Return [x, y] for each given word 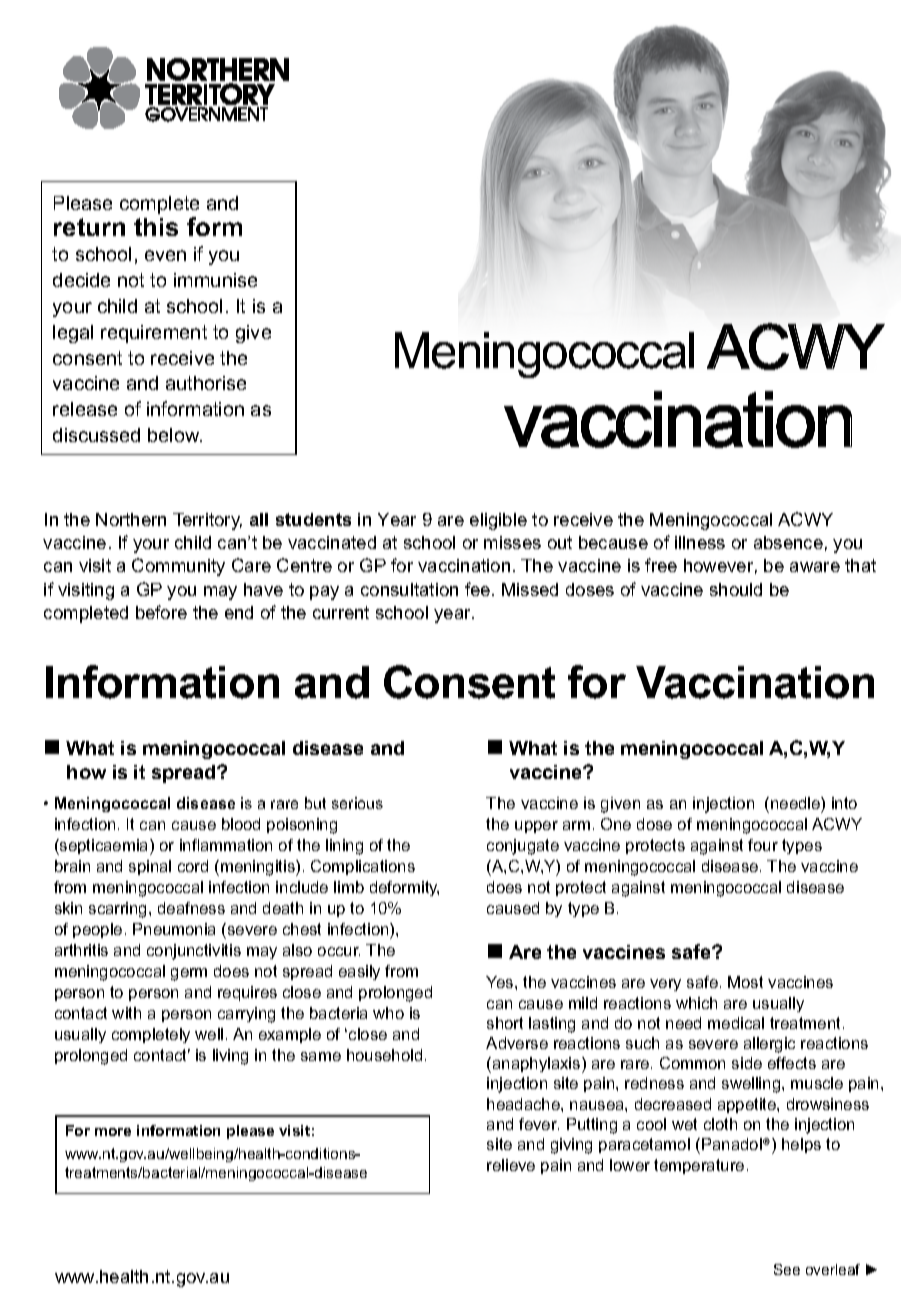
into [844, 803]
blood [241, 824]
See [787, 1269]
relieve [511, 1165]
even [165, 255]
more [113, 1132]
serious [357, 803]
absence [788, 542]
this [156, 227]
